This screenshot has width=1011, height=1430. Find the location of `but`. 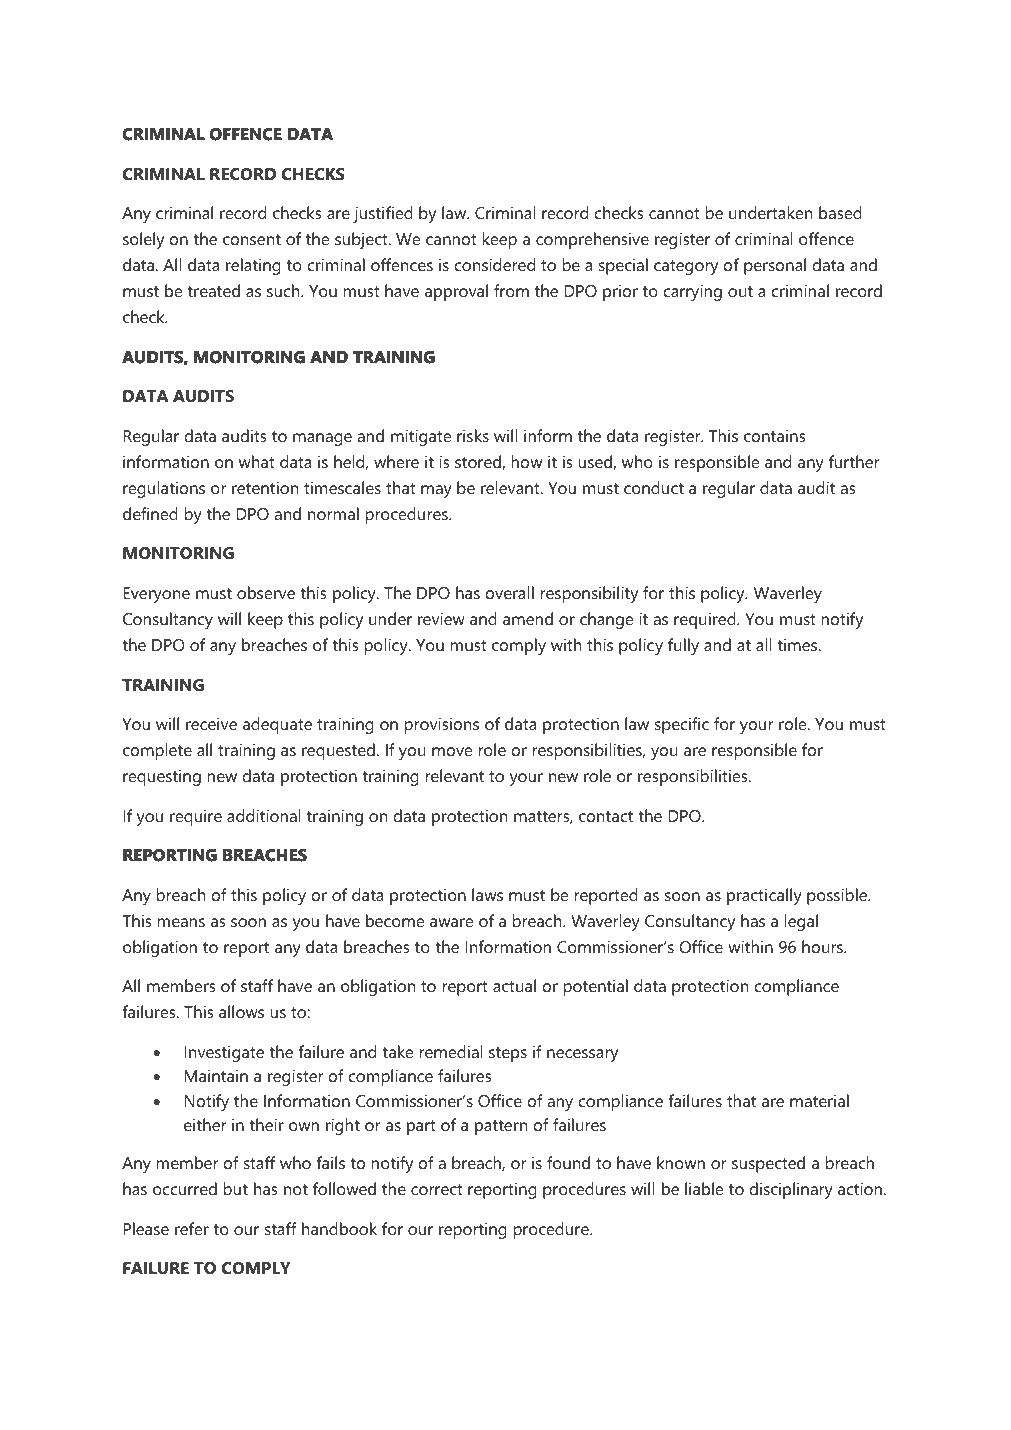

but is located at coordinates (236, 1188).
